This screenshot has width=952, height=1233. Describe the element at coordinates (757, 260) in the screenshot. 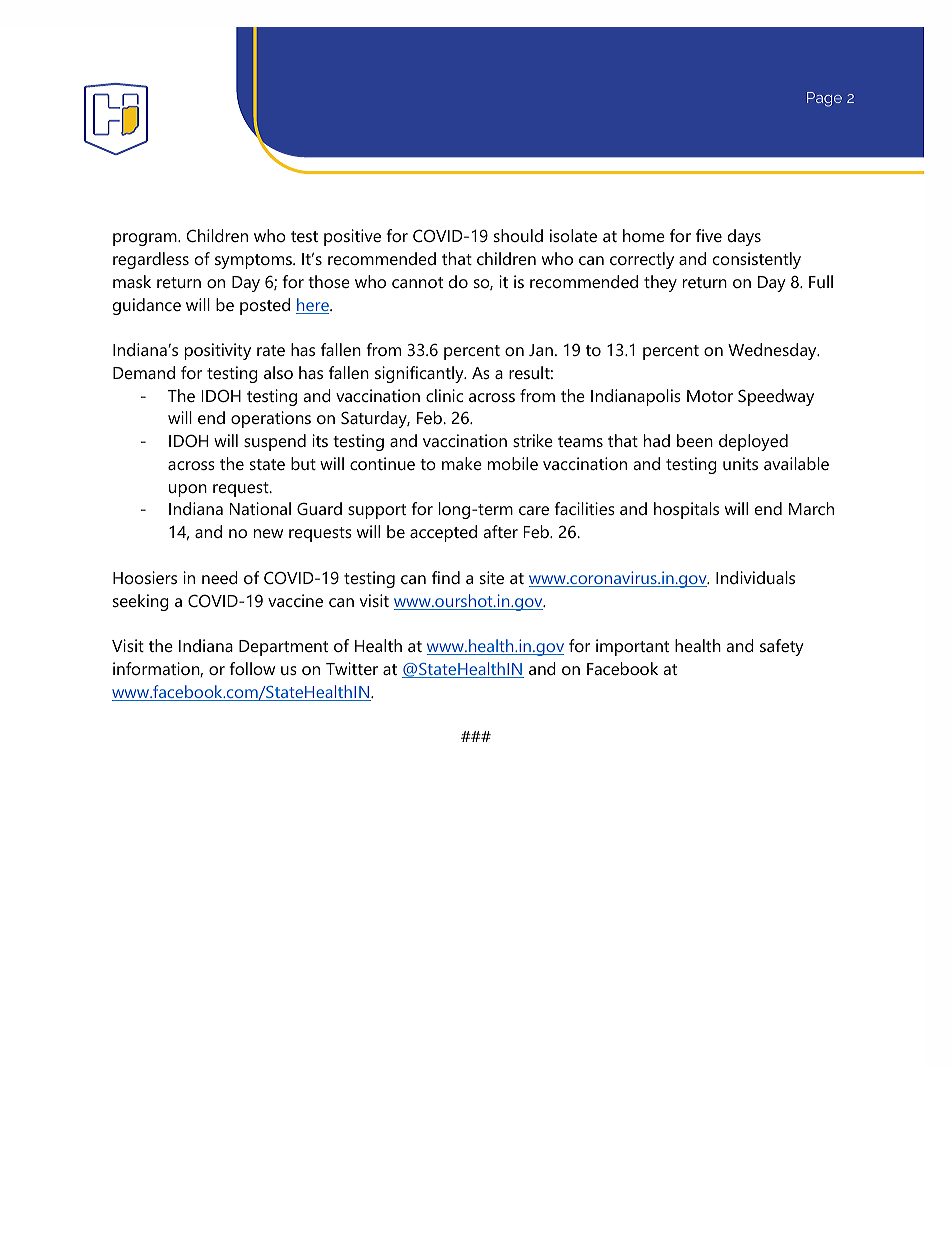

I see `consistently` at that location.
